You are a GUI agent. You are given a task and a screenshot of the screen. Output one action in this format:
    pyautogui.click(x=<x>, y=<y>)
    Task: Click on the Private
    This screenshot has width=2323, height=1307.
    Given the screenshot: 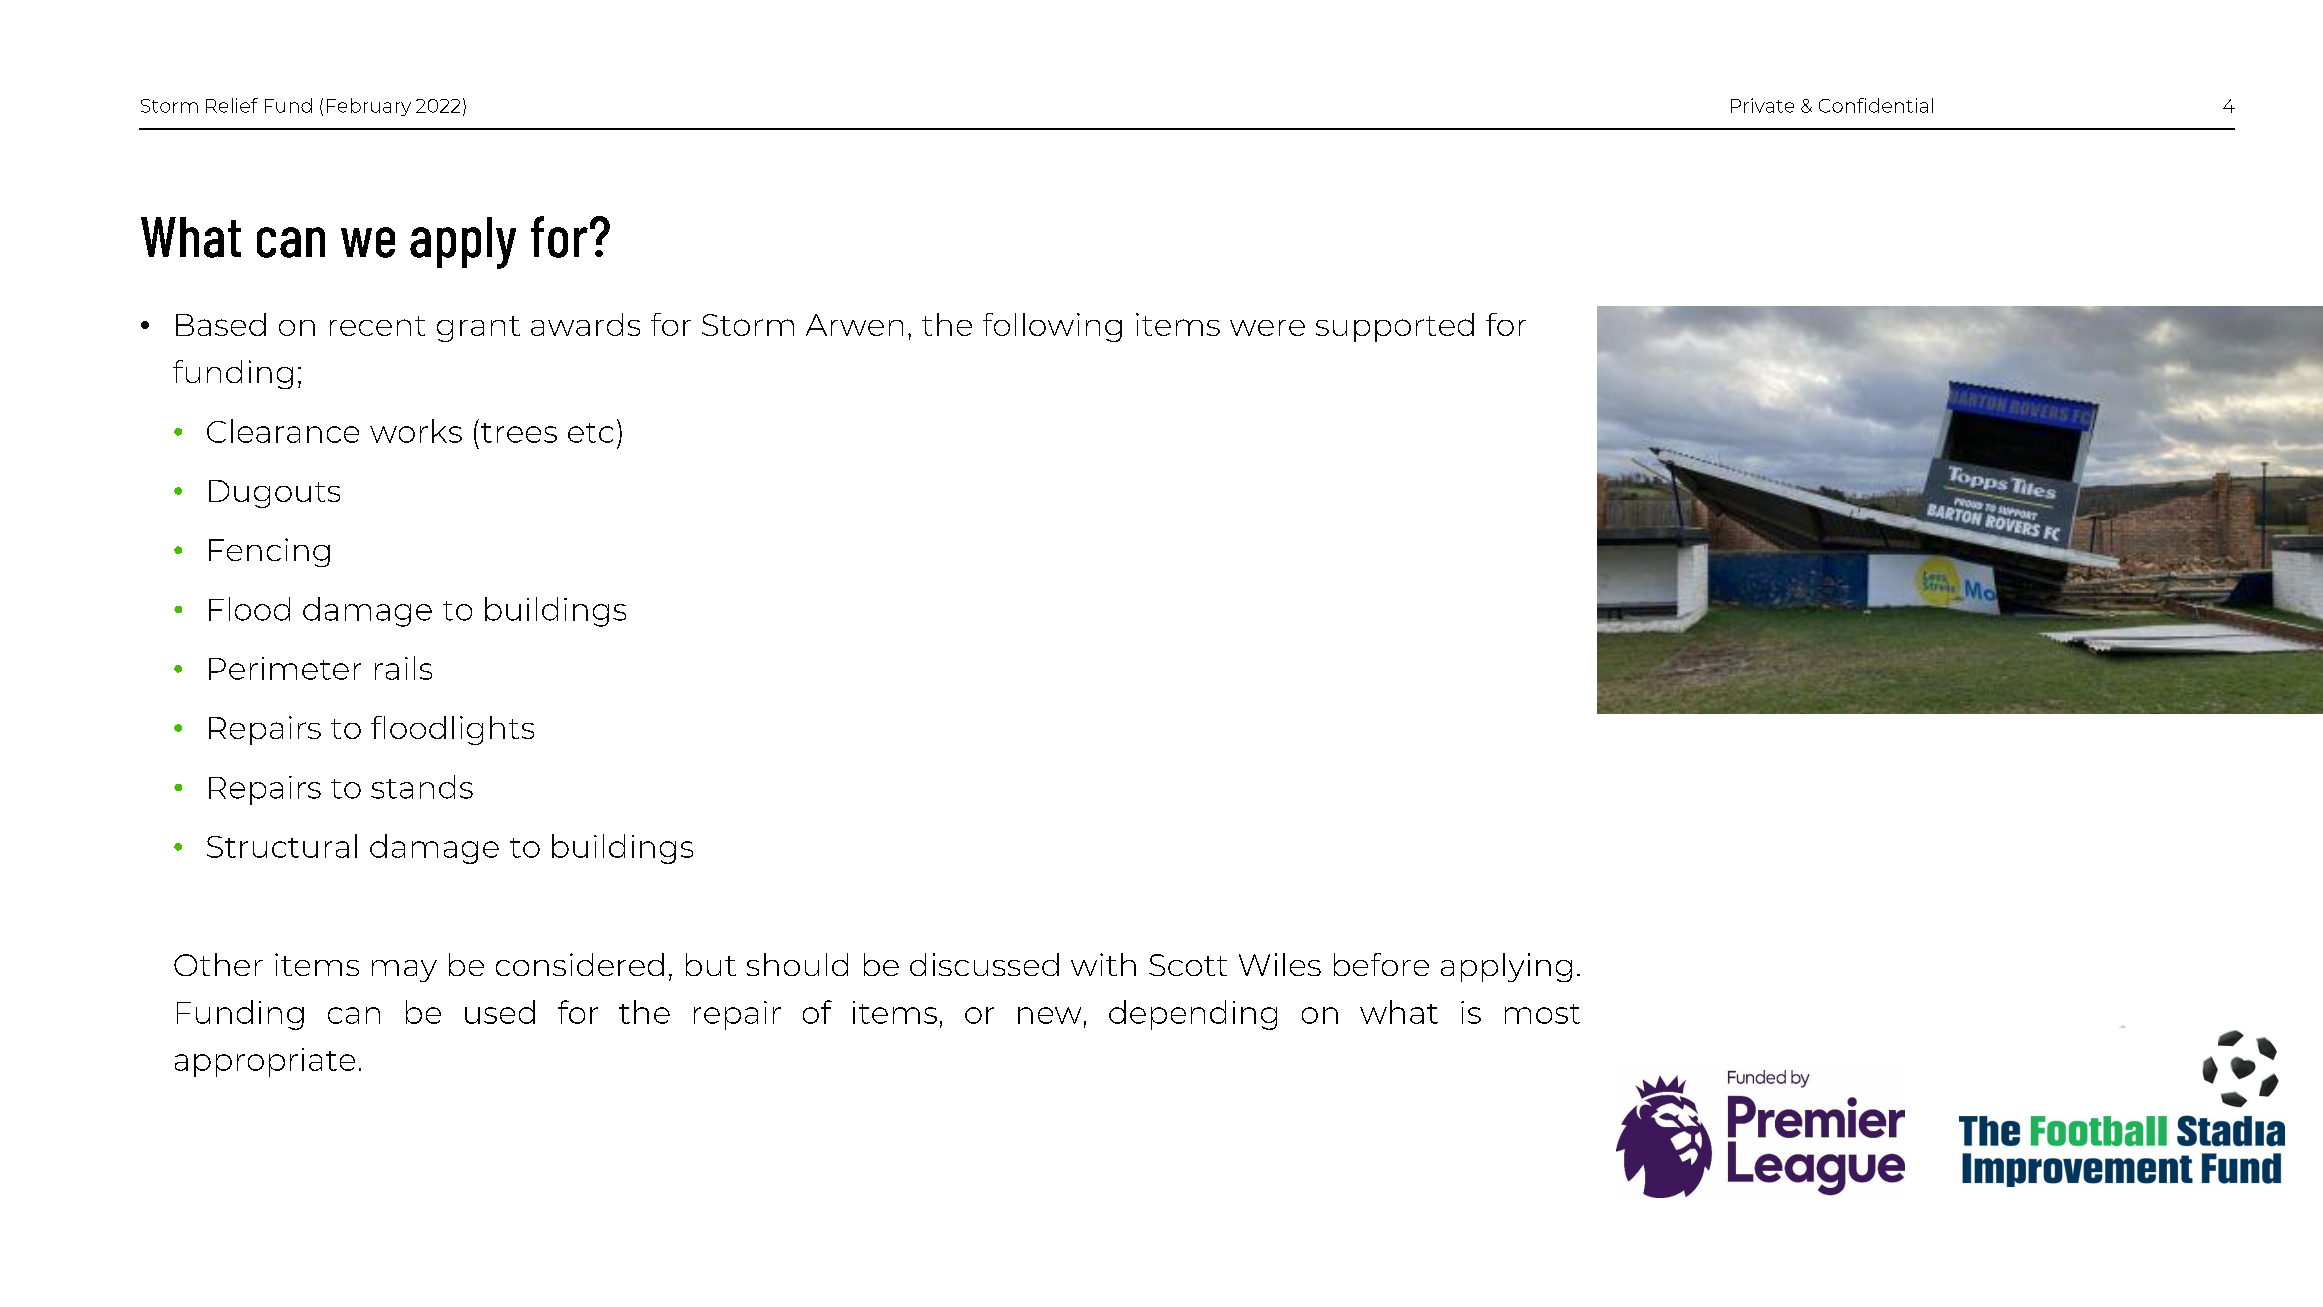 What is the action you would take?
    pyautogui.click(x=1762, y=105)
